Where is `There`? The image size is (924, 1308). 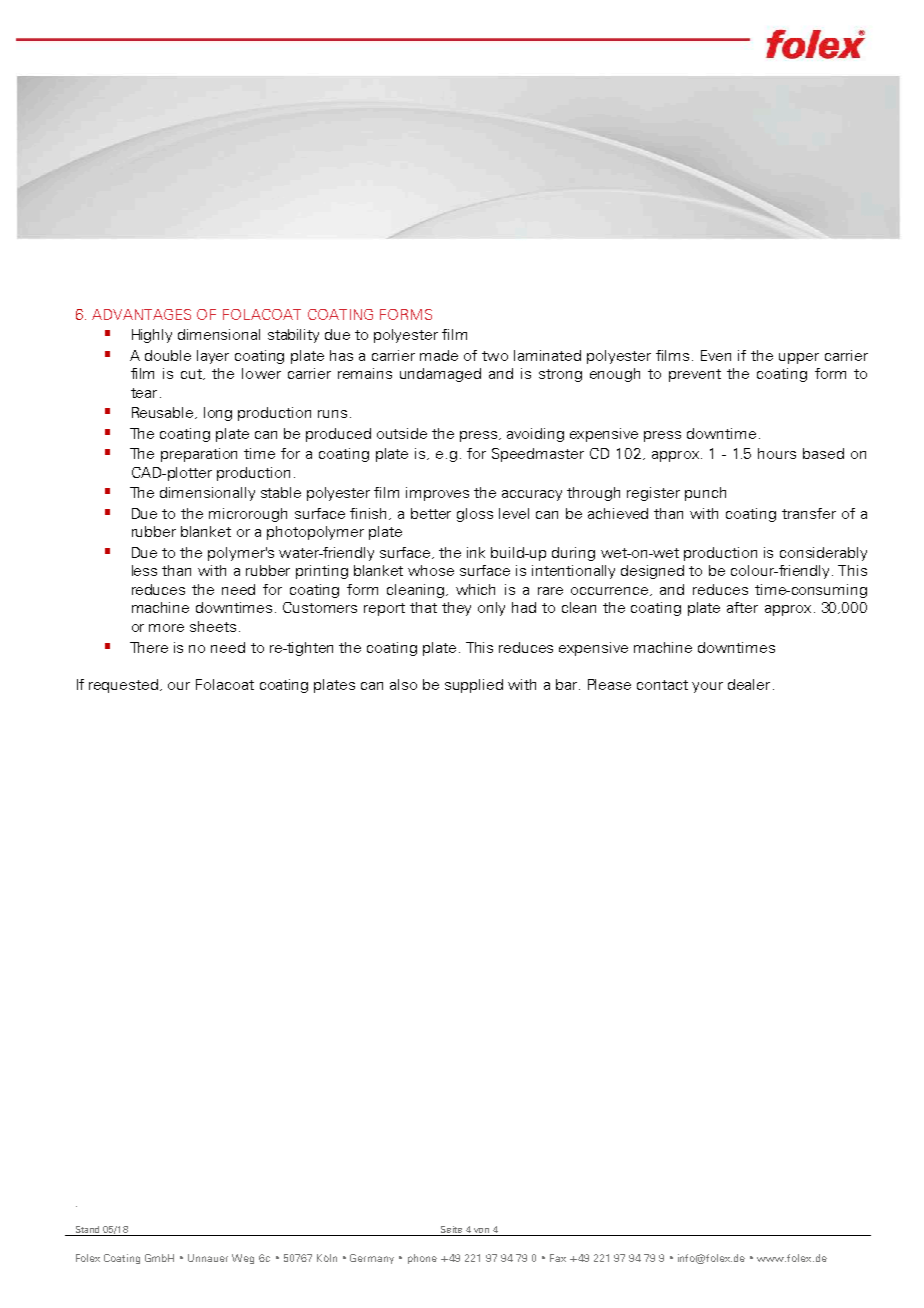
There is located at coordinates (149, 647).
